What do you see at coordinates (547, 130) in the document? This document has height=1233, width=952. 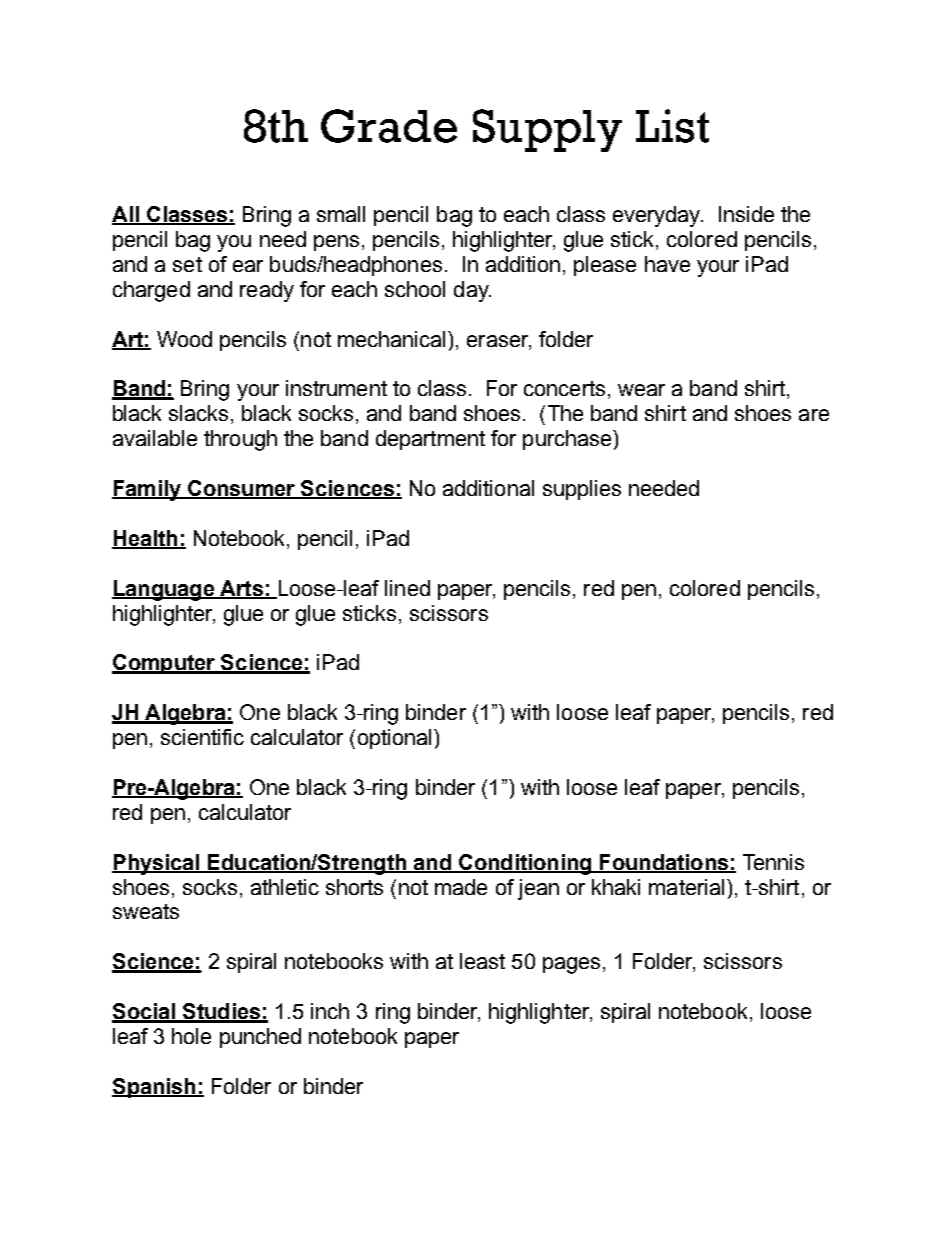 I see `Supply` at bounding box center [547, 130].
